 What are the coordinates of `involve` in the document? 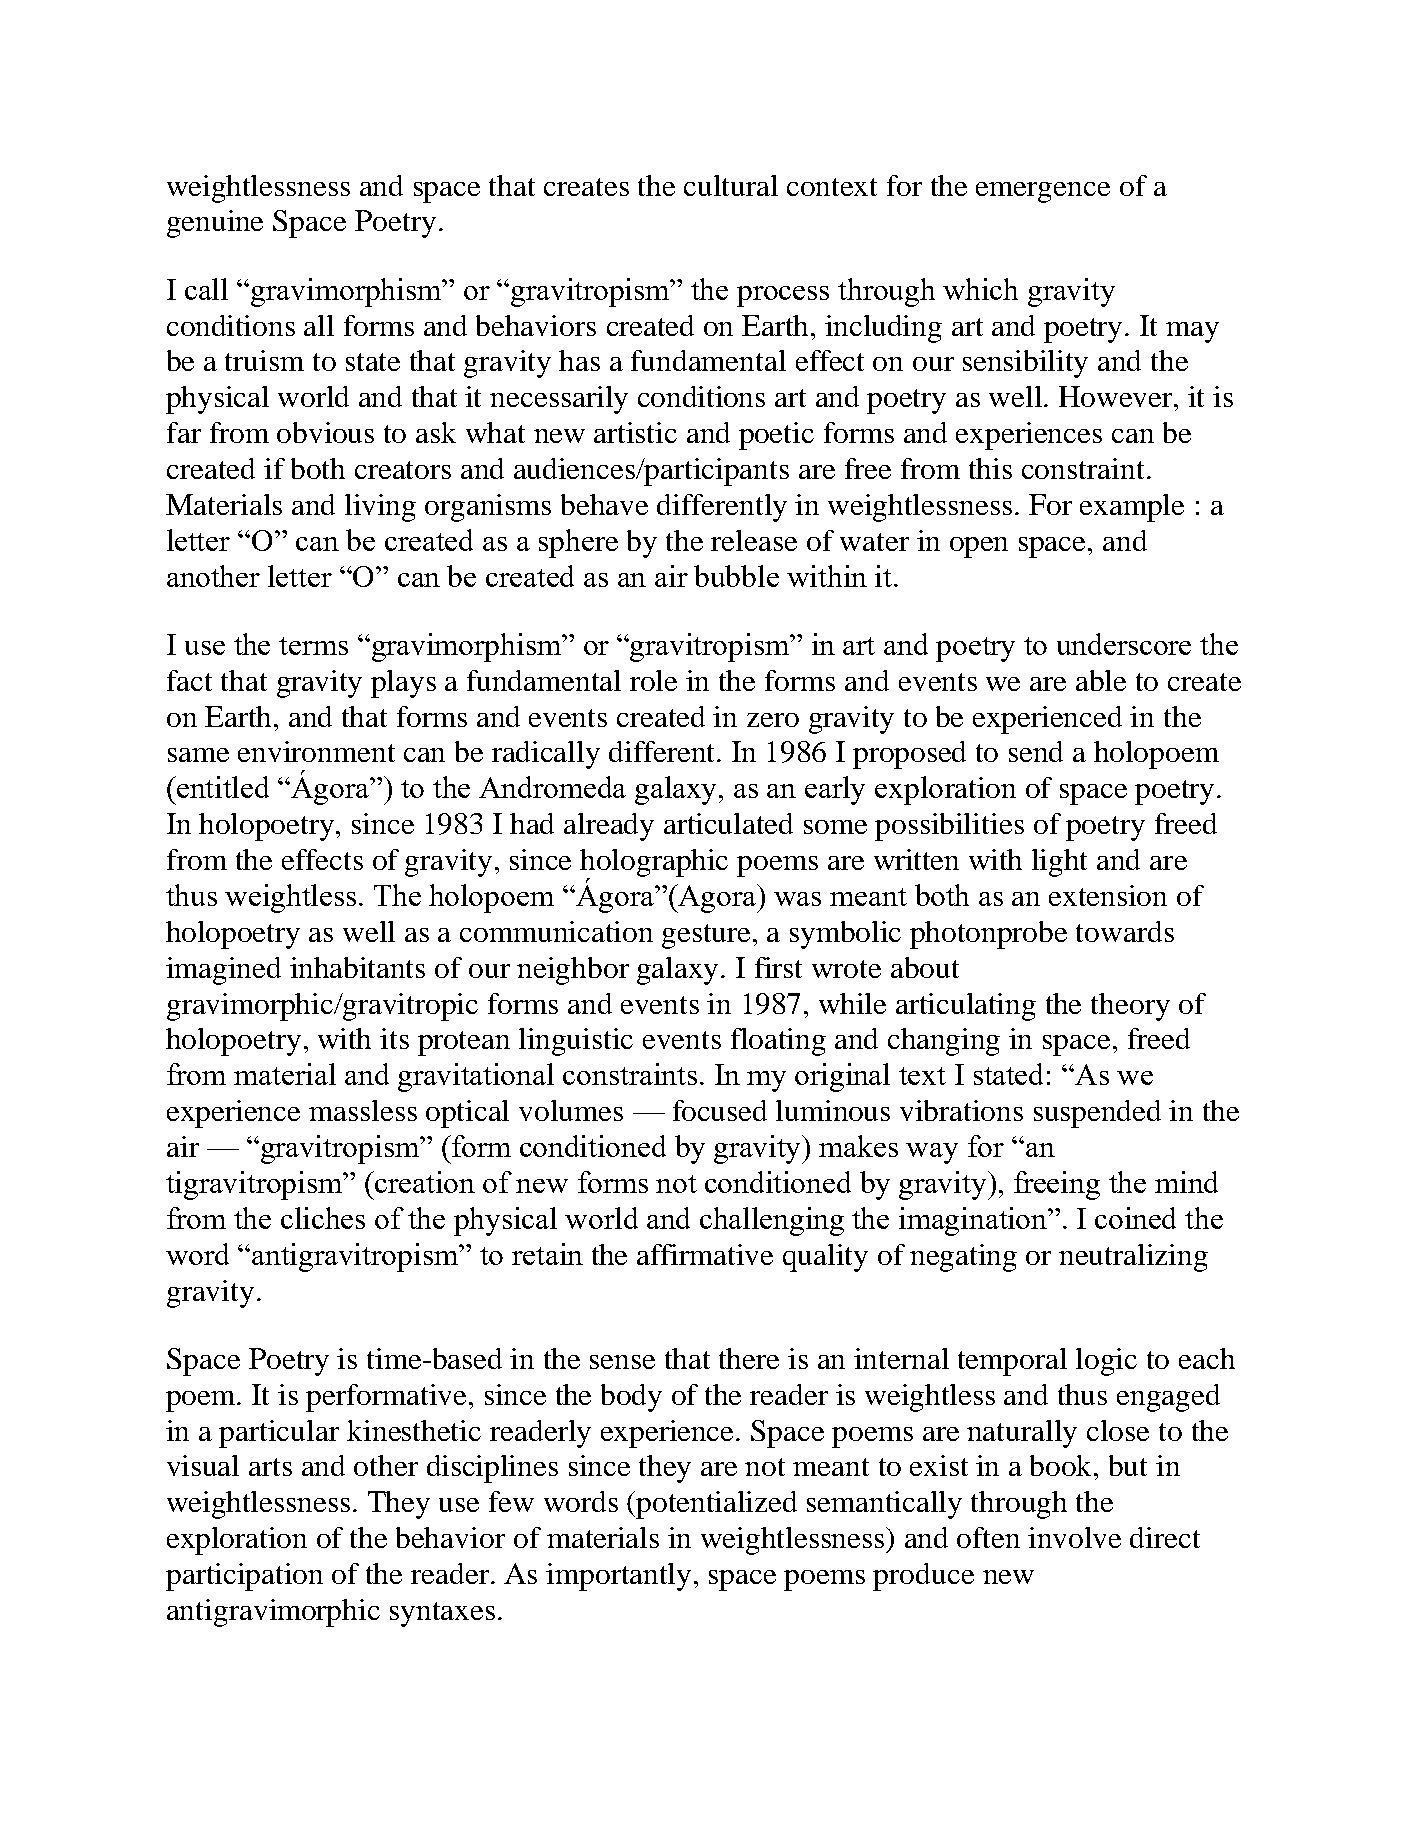 It's located at (1074, 1537).
